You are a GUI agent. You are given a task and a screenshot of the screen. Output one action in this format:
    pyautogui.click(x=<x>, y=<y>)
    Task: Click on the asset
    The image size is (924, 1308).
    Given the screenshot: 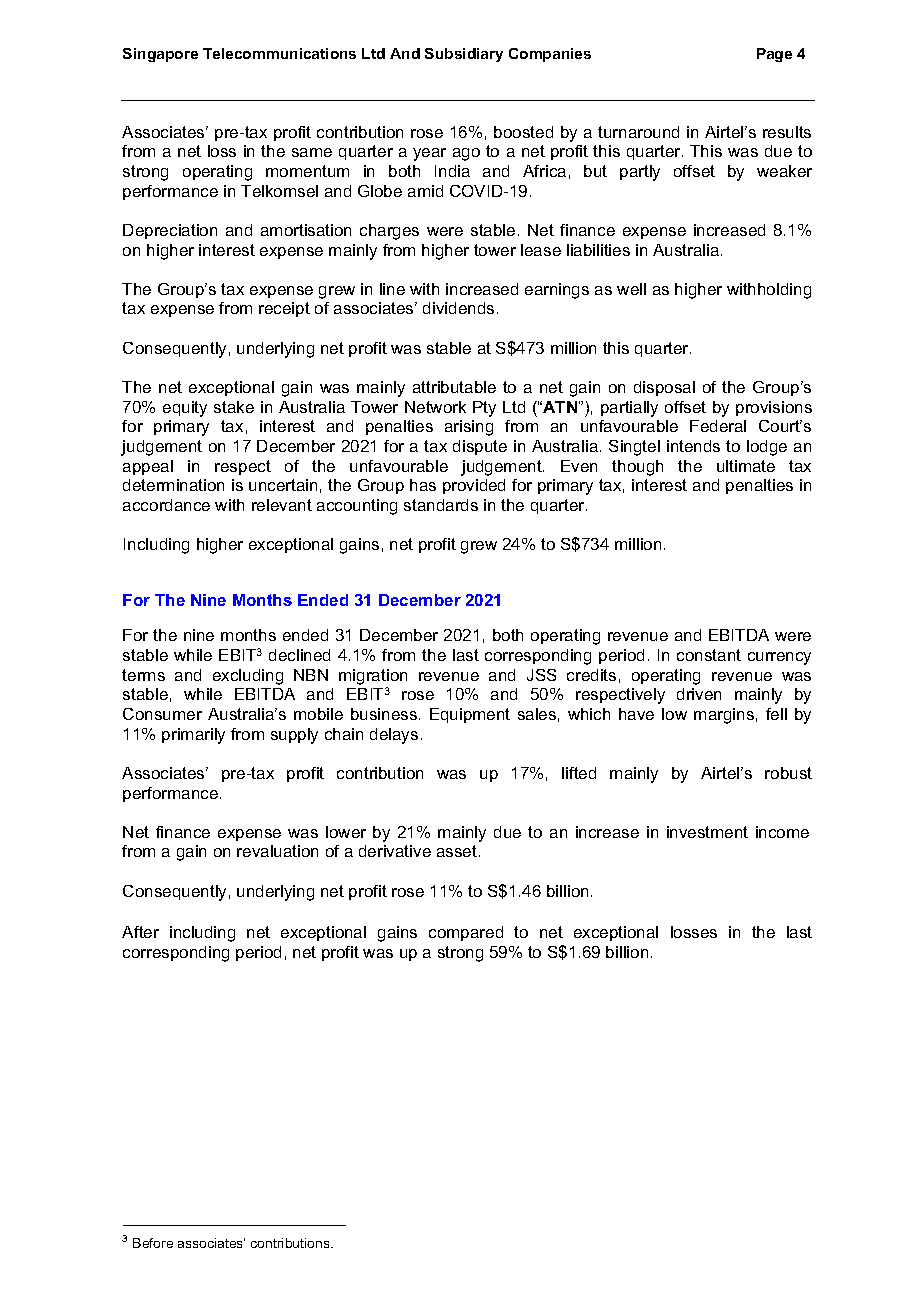 What is the action you would take?
    pyautogui.click(x=457, y=851)
